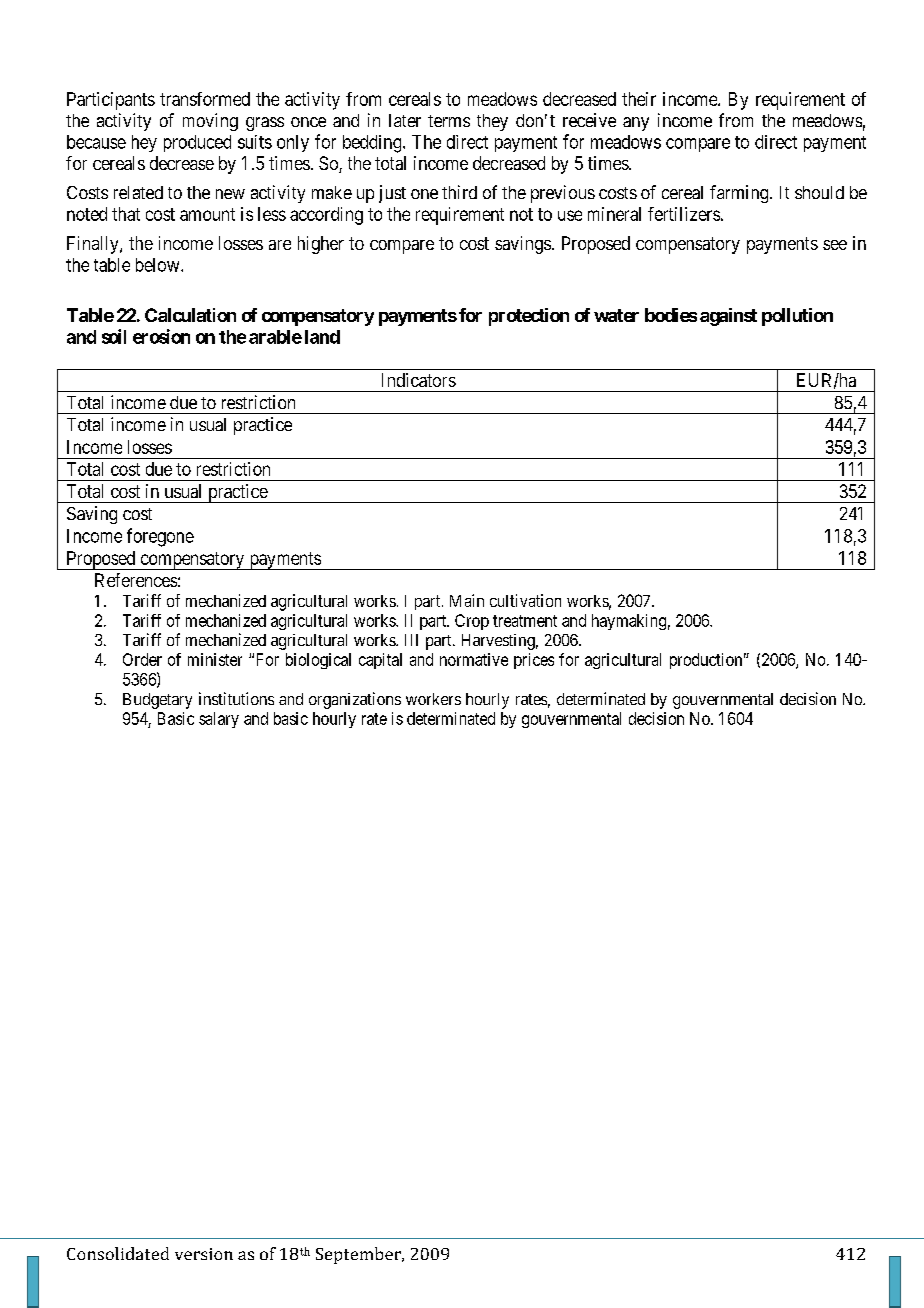 Image resolution: width=924 pixels, height=1308 pixels. I want to click on version, so click(204, 1254).
